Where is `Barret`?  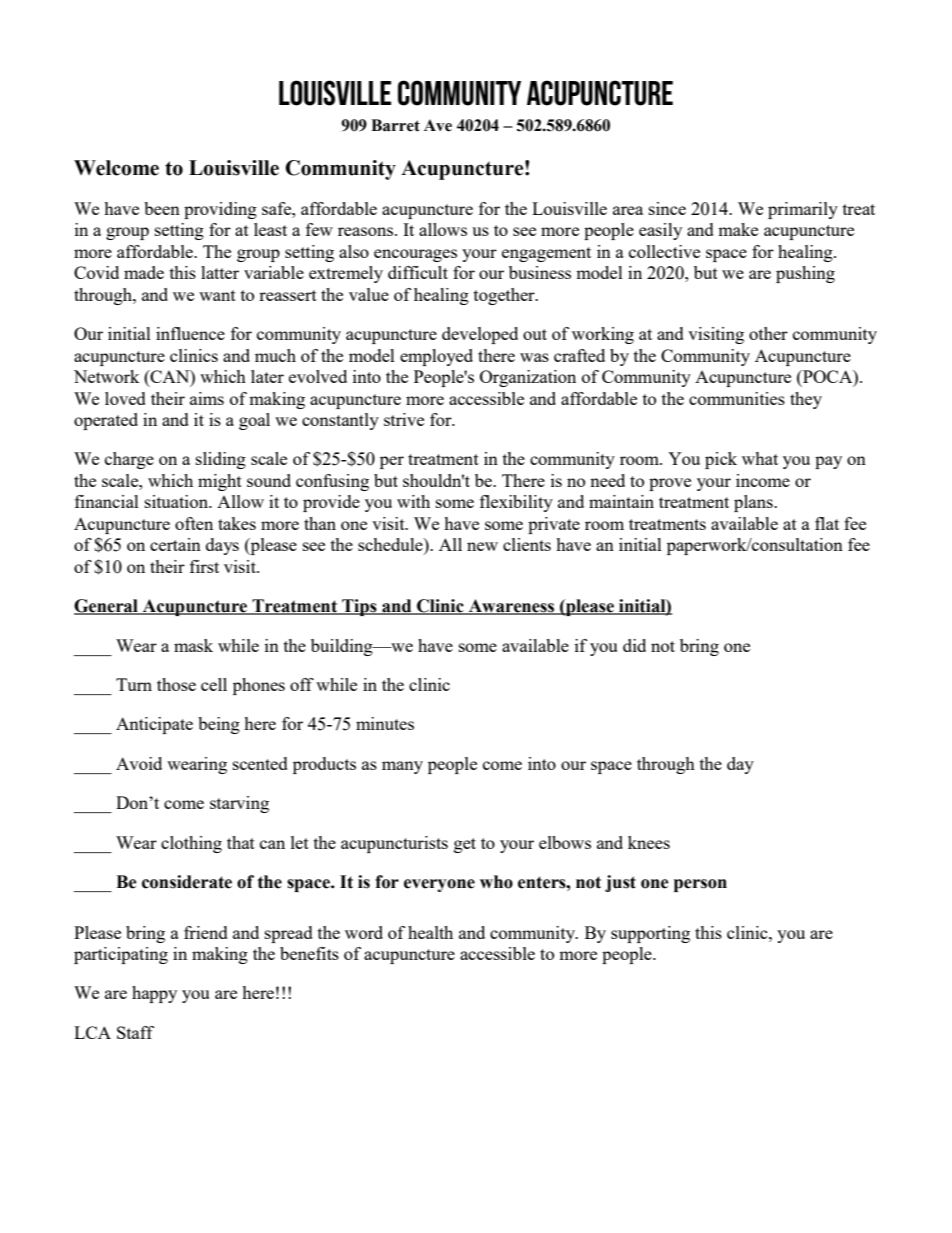
Barret is located at coordinates (395, 125).
